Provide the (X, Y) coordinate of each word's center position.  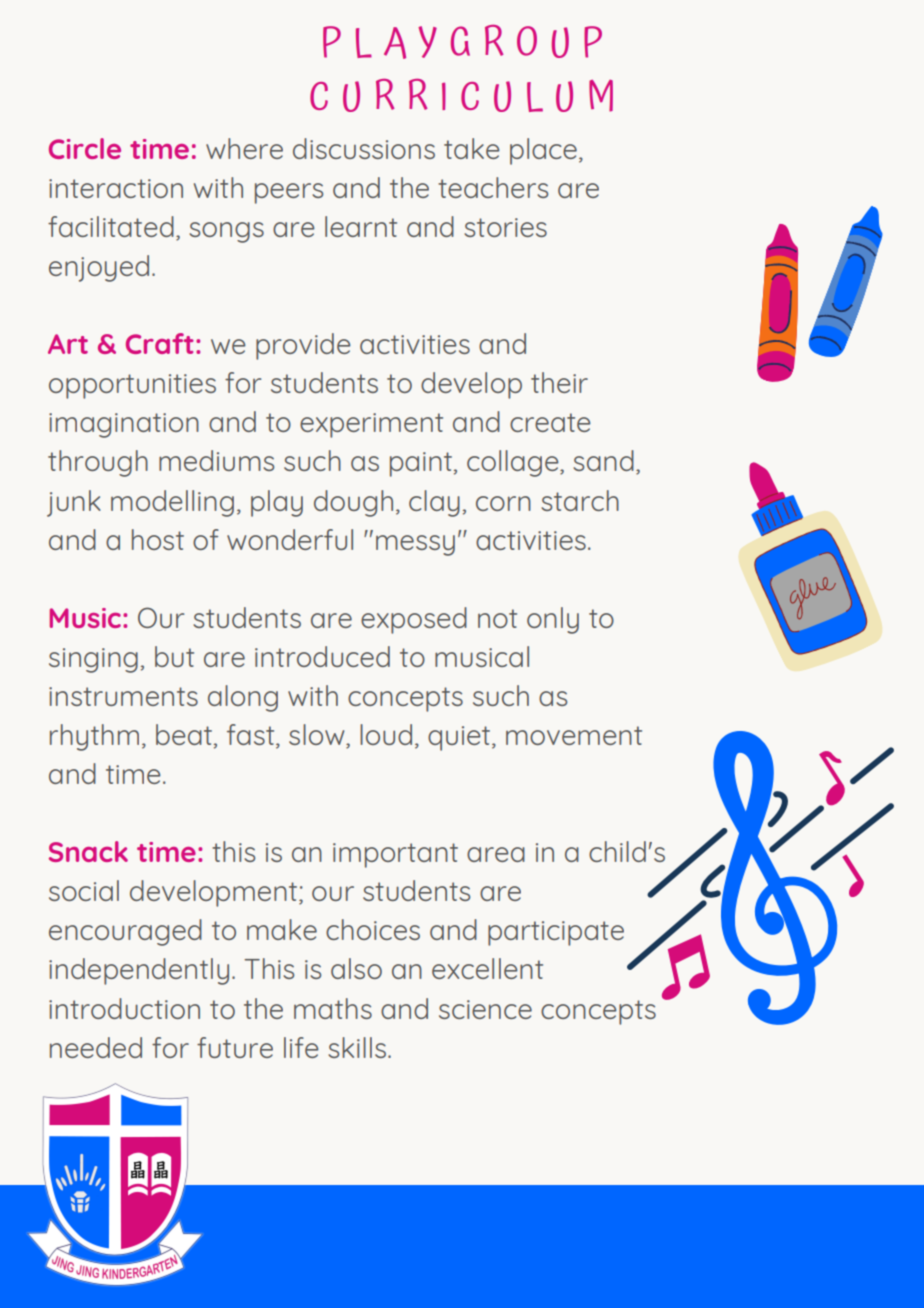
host (158, 539)
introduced (322, 656)
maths (333, 1008)
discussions (364, 148)
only (553, 620)
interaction (116, 188)
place (543, 151)
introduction (124, 1008)
